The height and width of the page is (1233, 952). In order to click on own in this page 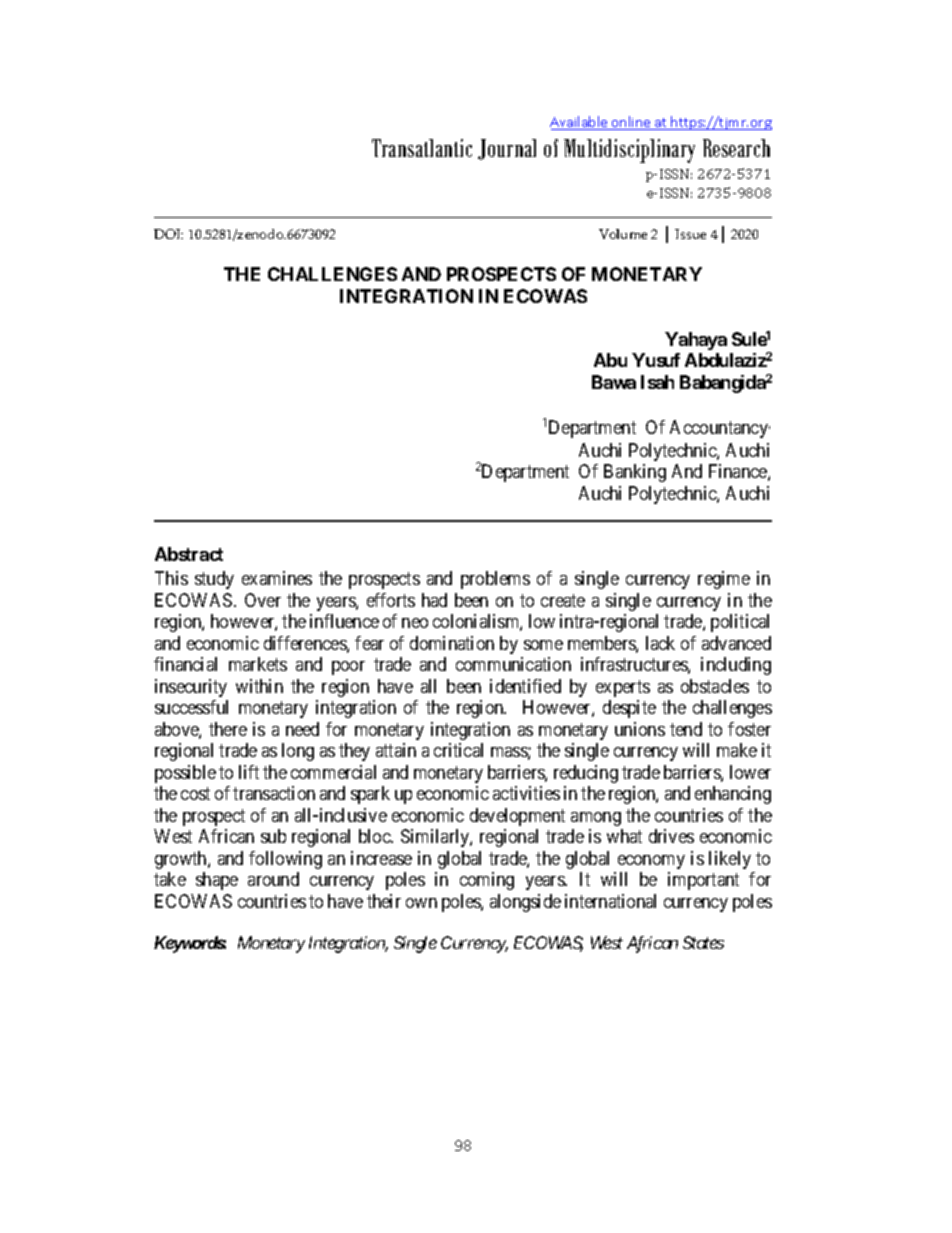, I will do `click(421, 903)`.
